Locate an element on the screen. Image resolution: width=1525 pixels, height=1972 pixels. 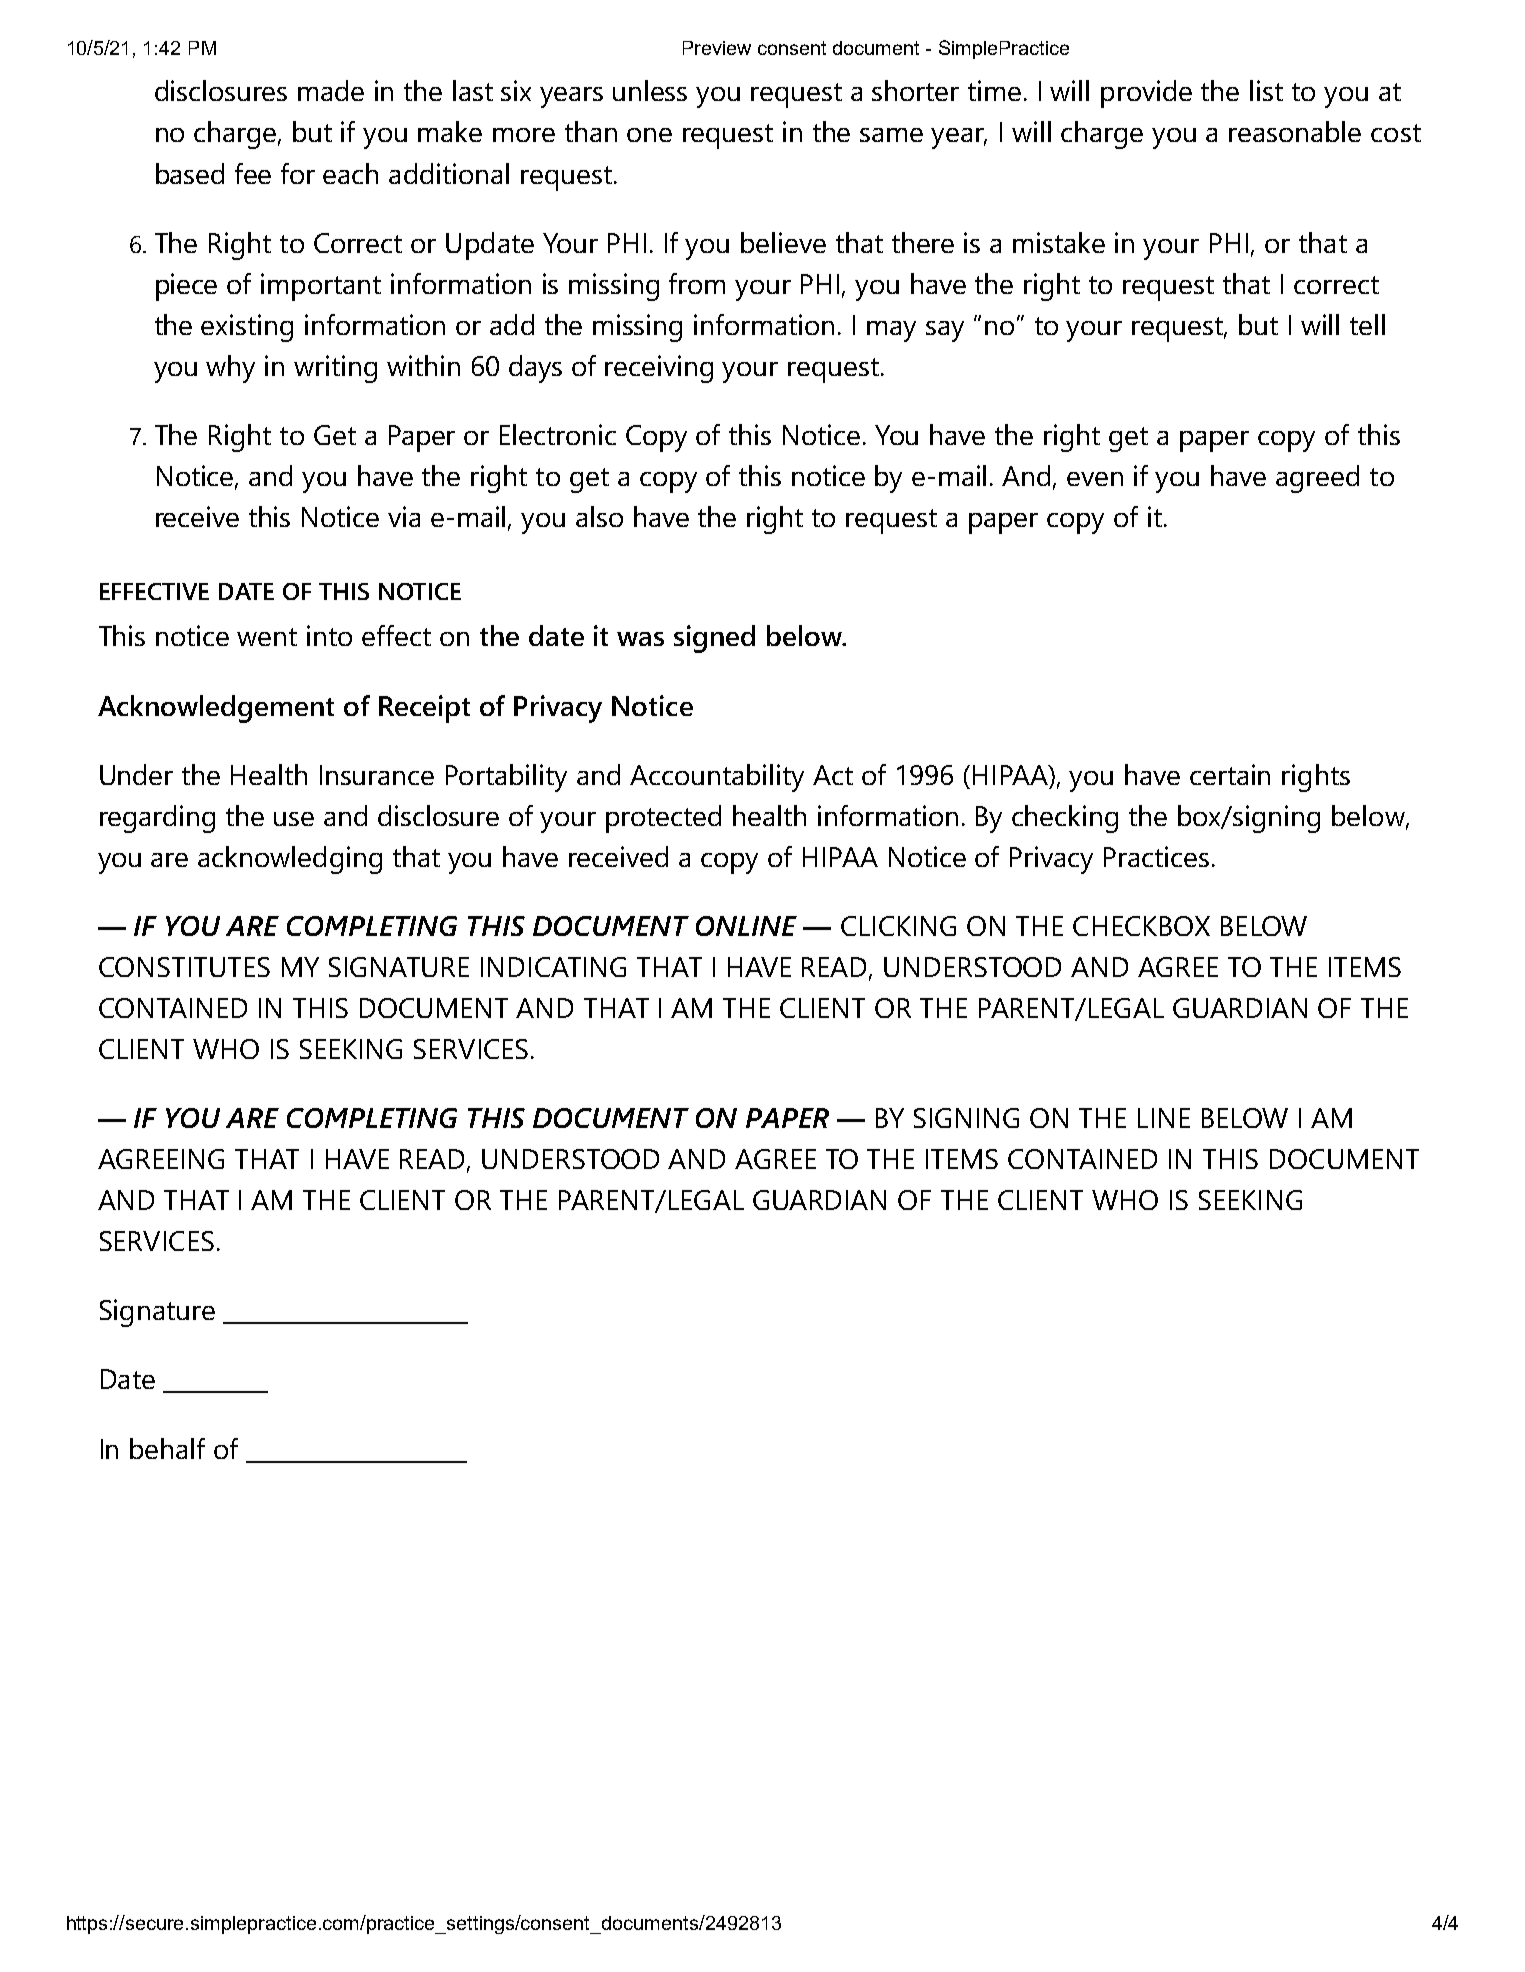
writing is located at coordinates (335, 369).
